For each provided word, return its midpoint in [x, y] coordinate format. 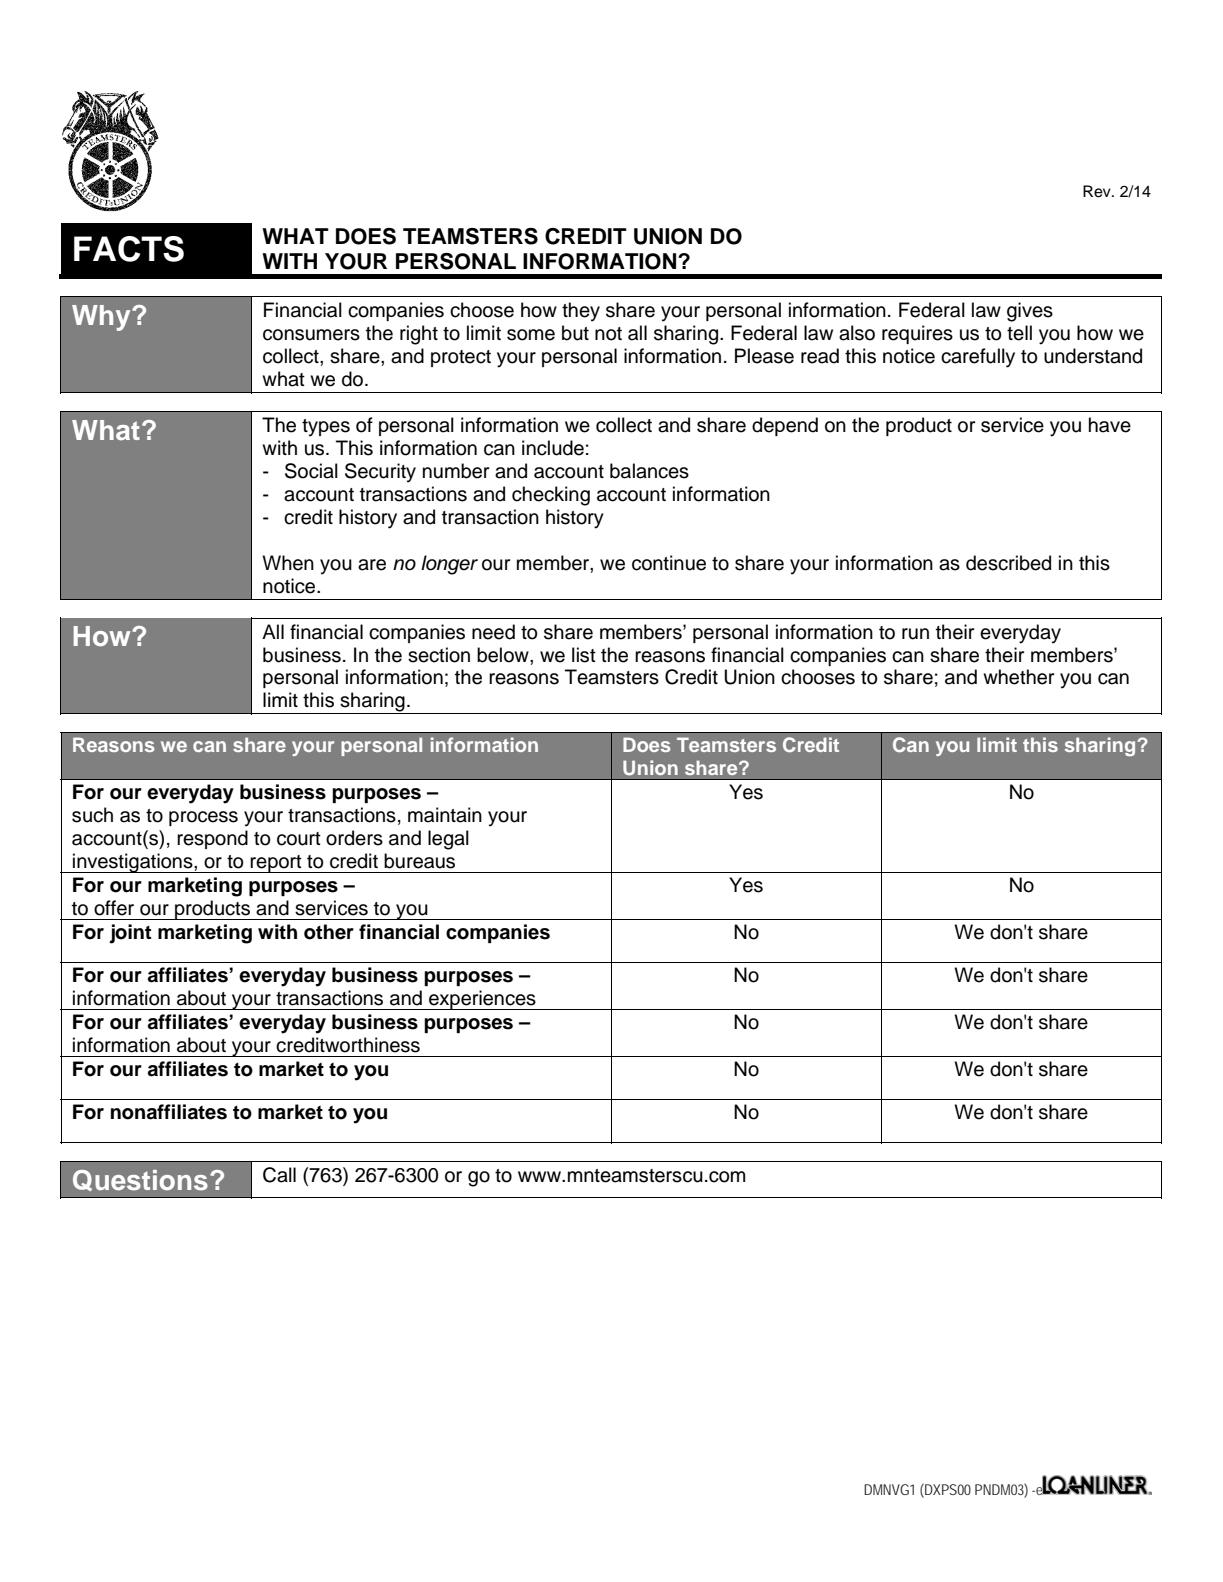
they [581, 312]
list [584, 655]
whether [1018, 677]
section [439, 655]
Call [279, 1175]
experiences [482, 1000]
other [329, 932]
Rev [1098, 191]
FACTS [129, 249]
